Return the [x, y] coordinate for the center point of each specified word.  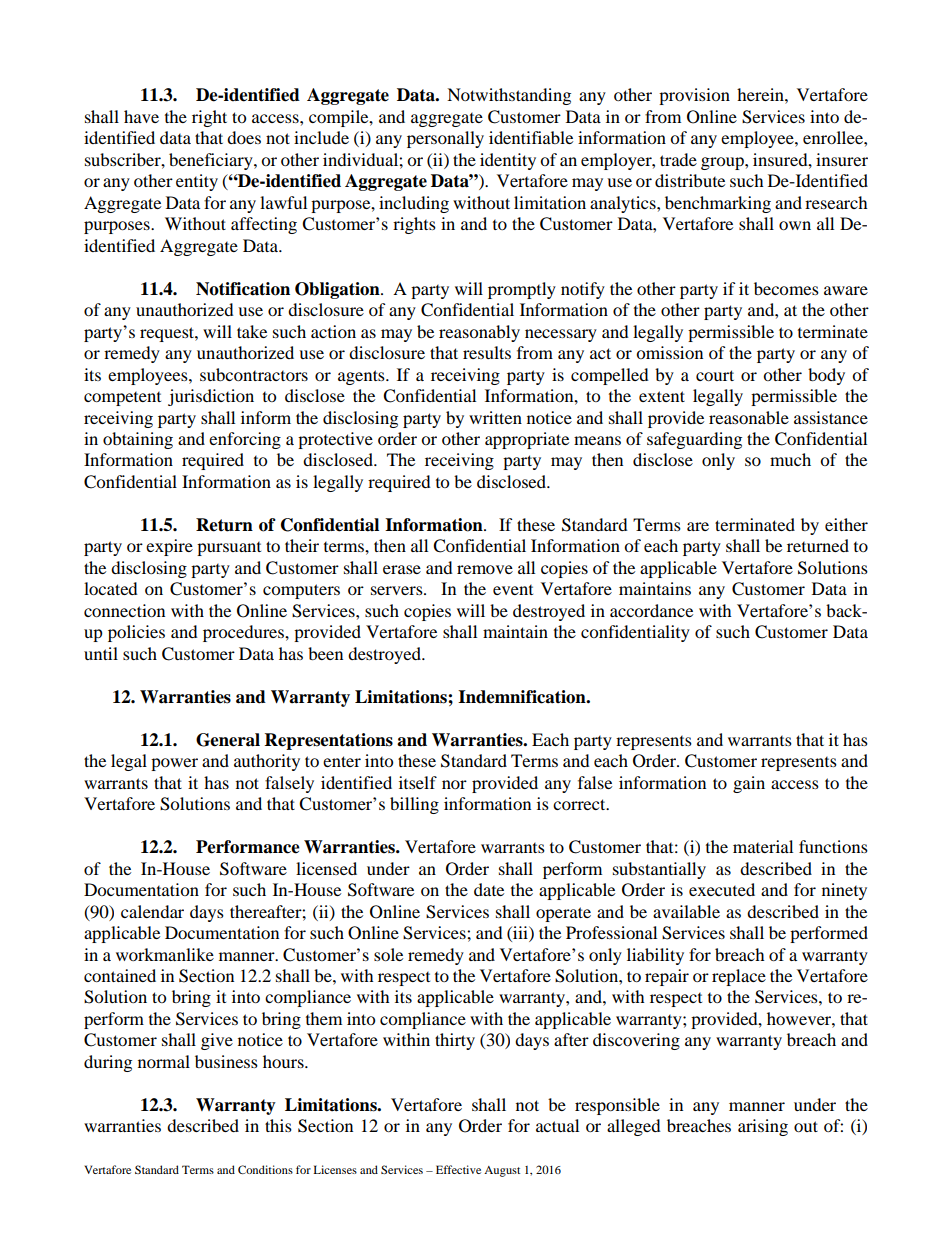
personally [445, 139]
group [723, 163]
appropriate [527, 440]
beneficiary [212, 161]
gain [749, 784]
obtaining [138, 440]
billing [414, 805]
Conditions [265, 1169]
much [790, 459]
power [174, 764]
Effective [458, 1169]
